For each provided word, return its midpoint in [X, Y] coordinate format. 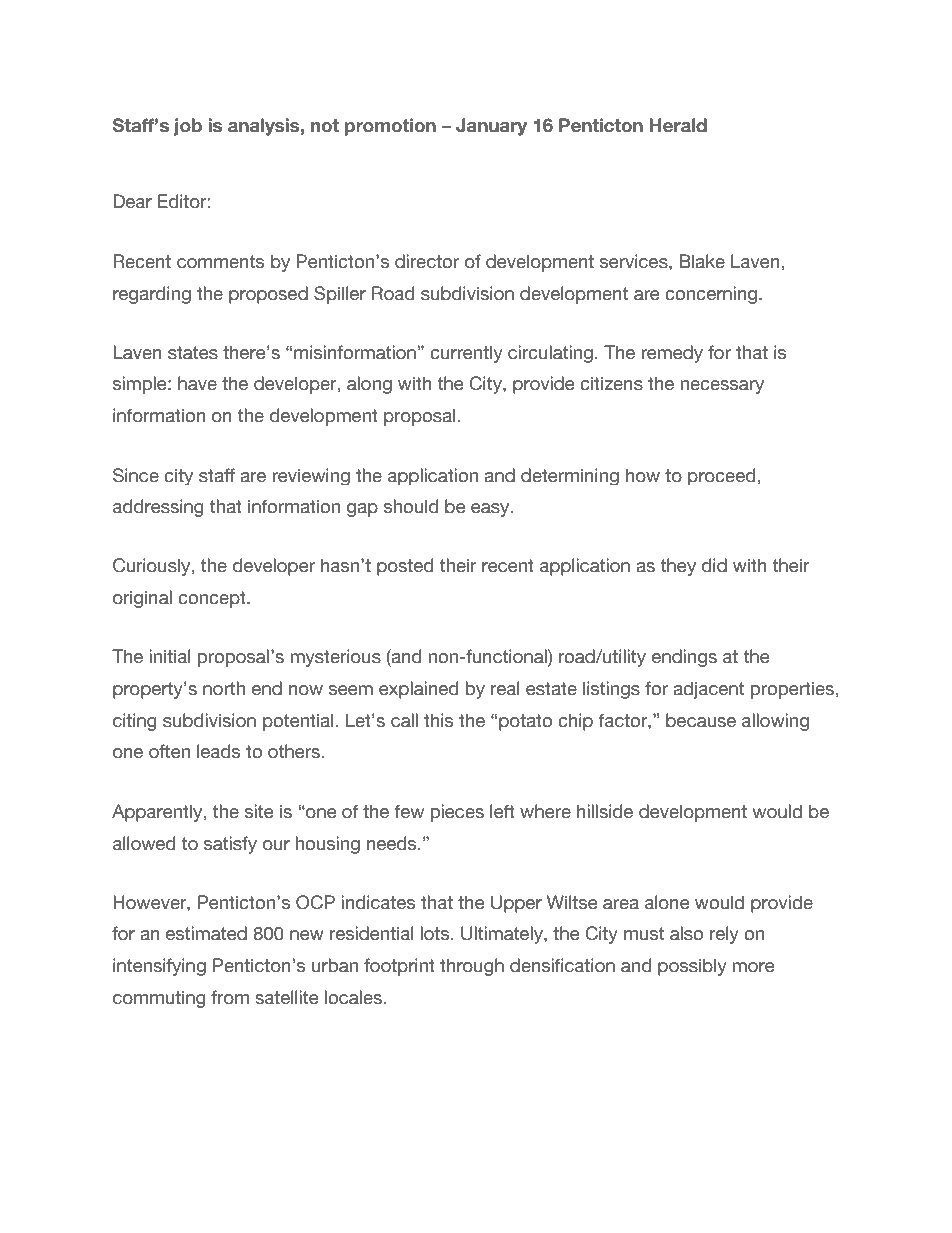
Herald [678, 125]
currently [466, 354]
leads [218, 751]
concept [213, 599]
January [491, 127]
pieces [457, 813]
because [701, 720]
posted [405, 567]
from [230, 997]
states [193, 353]
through [472, 967]
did [714, 565]
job [188, 127]
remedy [672, 354]
